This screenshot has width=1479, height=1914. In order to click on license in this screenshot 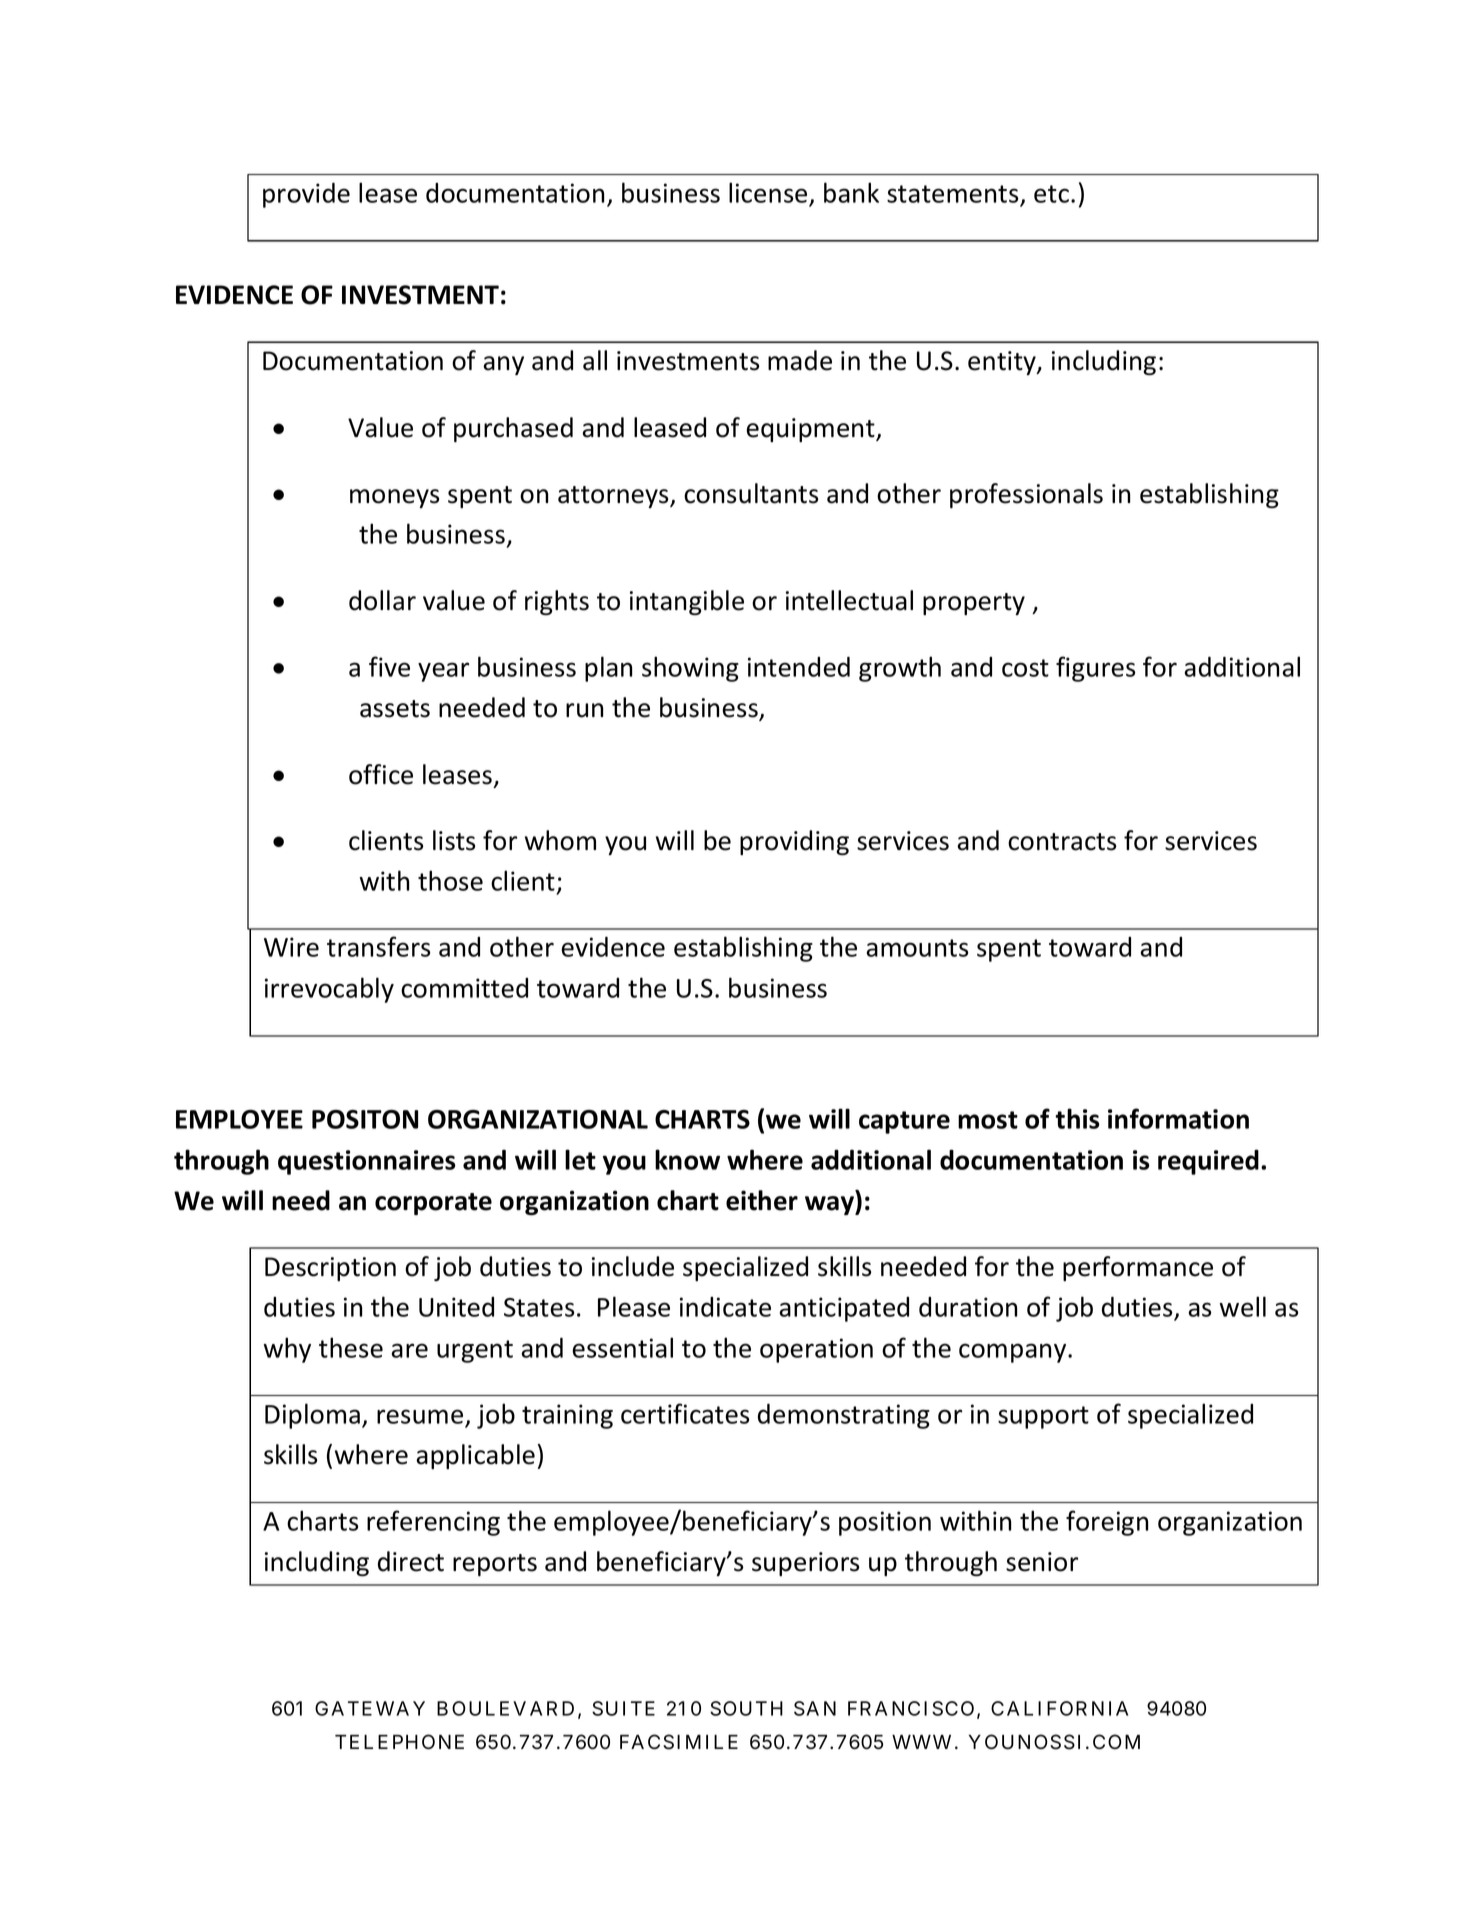, I will do `click(768, 192)`.
